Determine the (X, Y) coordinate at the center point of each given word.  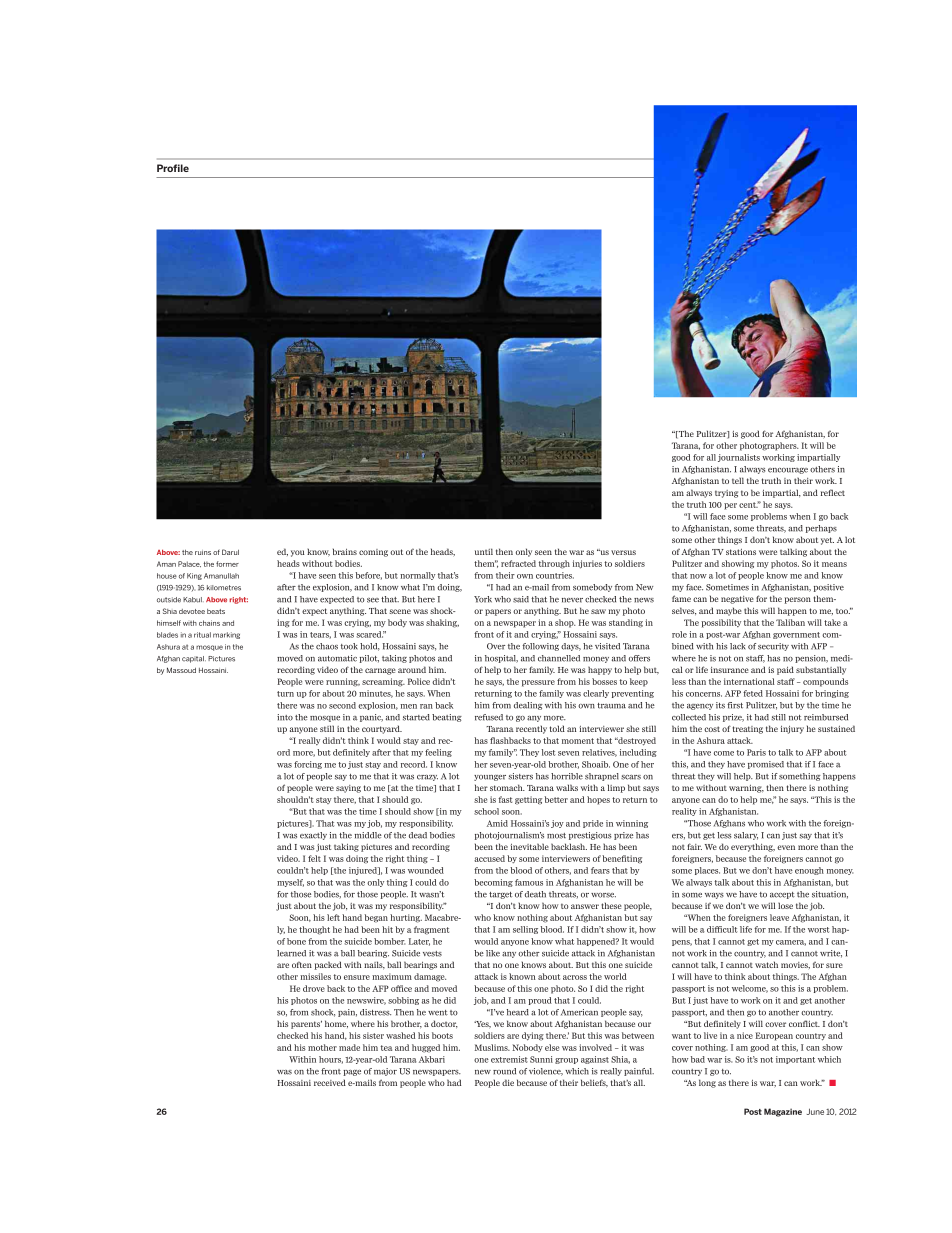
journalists (739, 458)
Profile (173, 168)
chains (209, 623)
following (540, 647)
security (773, 647)
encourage (788, 471)
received (330, 1082)
